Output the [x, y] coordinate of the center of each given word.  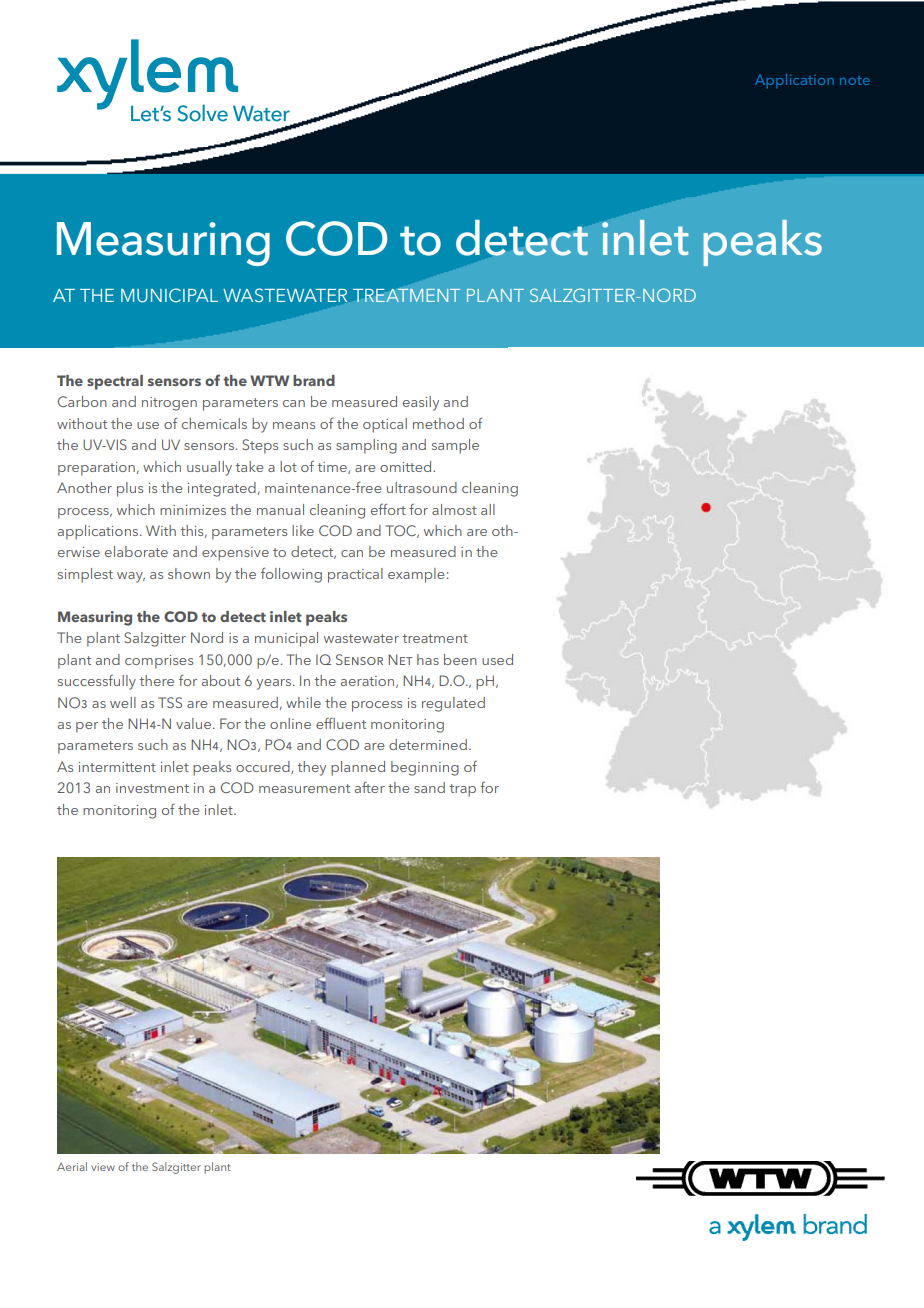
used [497, 659]
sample [455, 446]
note [855, 80]
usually [209, 468]
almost [454, 509]
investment [152, 788]
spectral [115, 382]
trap [463, 790]
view [103, 1167]
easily [421, 403]
